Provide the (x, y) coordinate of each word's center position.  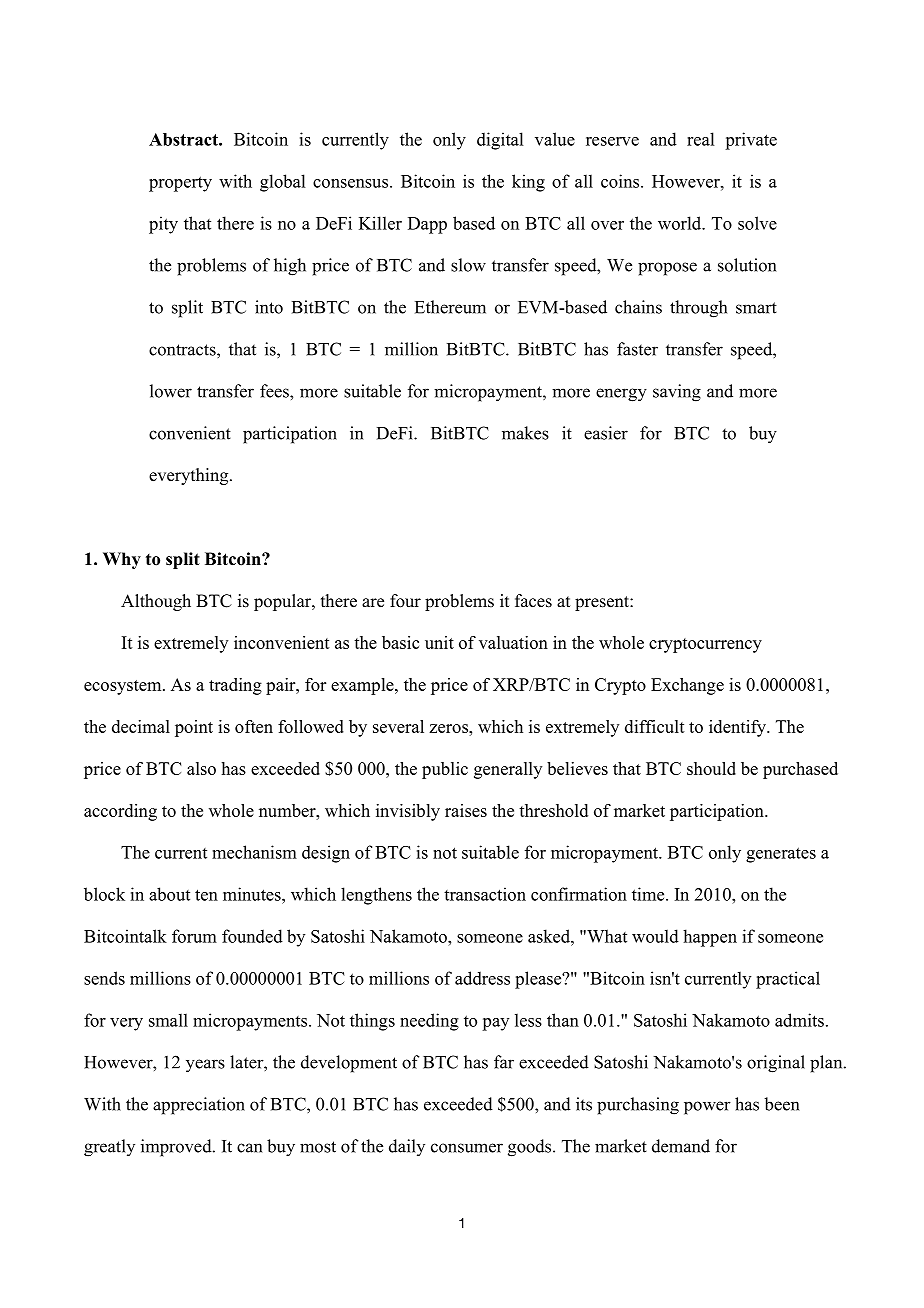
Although (156, 602)
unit (439, 642)
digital (500, 141)
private (751, 141)
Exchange (687, 686)
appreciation (199, 1106)
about (169, 894)
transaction (485, 894)
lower (171, 391)
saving (677, 393)
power (707, 1108)
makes (525, 433)
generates (781, 855)
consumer (467, 1148)
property (180, 184)
